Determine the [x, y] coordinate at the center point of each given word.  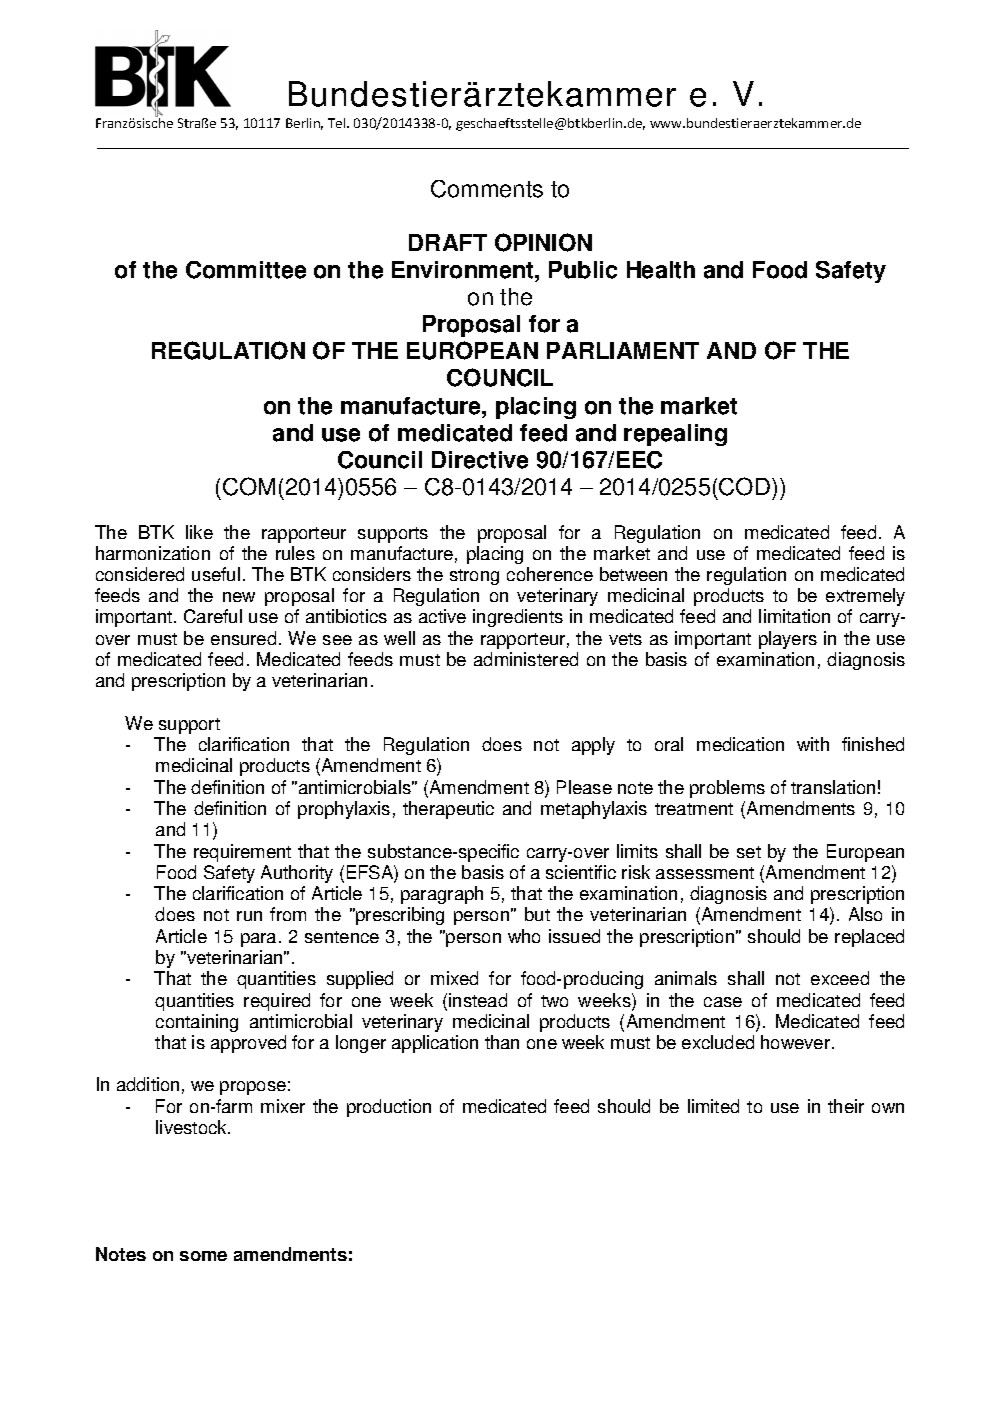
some [203, 1256]
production [389, 1108]
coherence [550, 574]
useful [216, 574]
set [749, 852]
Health [661, 270]
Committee [246, 270]
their [846, 1106]
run [249, 916]
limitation [794, 616]
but [537, 914]
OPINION [543, 242]
